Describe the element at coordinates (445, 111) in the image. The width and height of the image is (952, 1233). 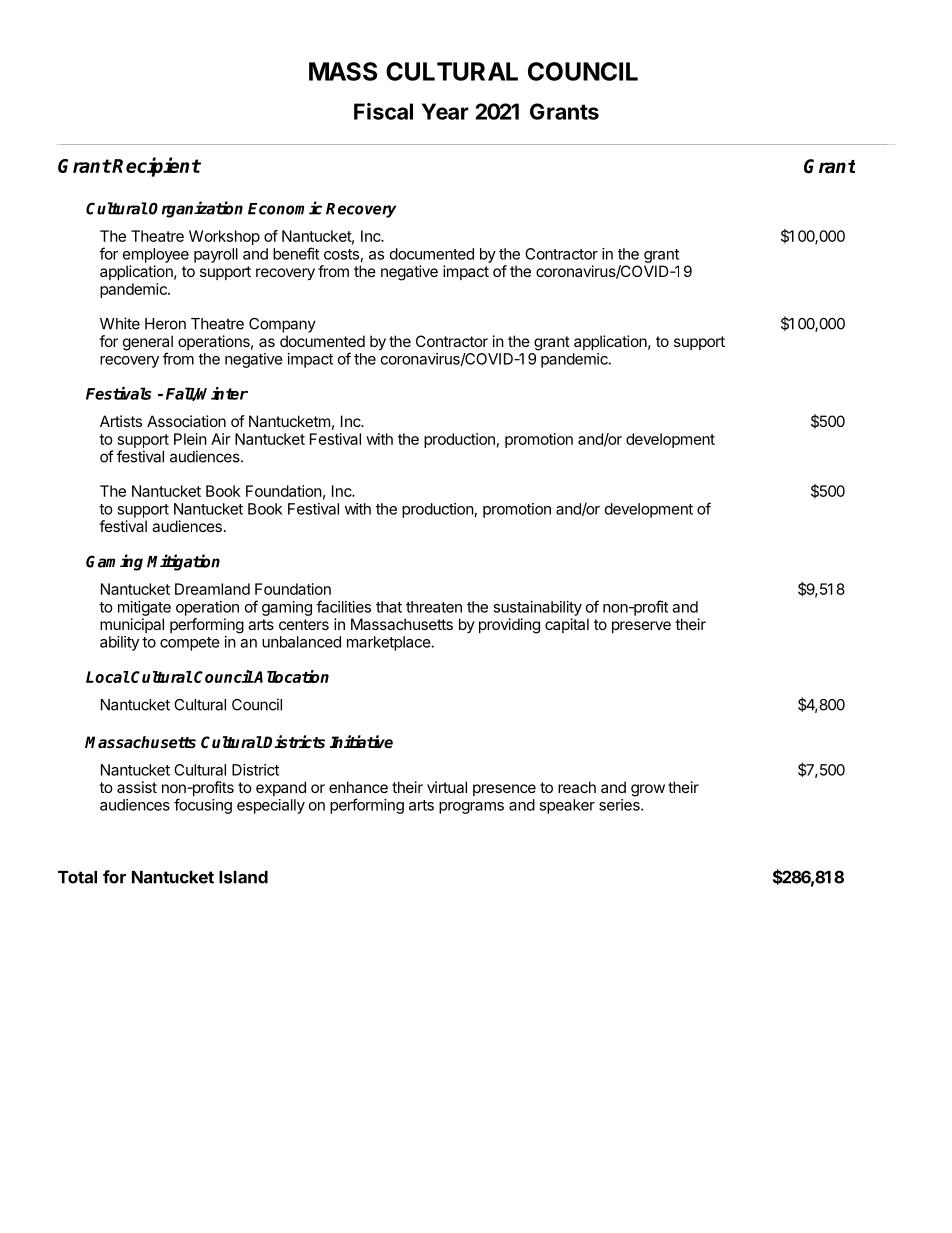
I see `Year` at that location.
